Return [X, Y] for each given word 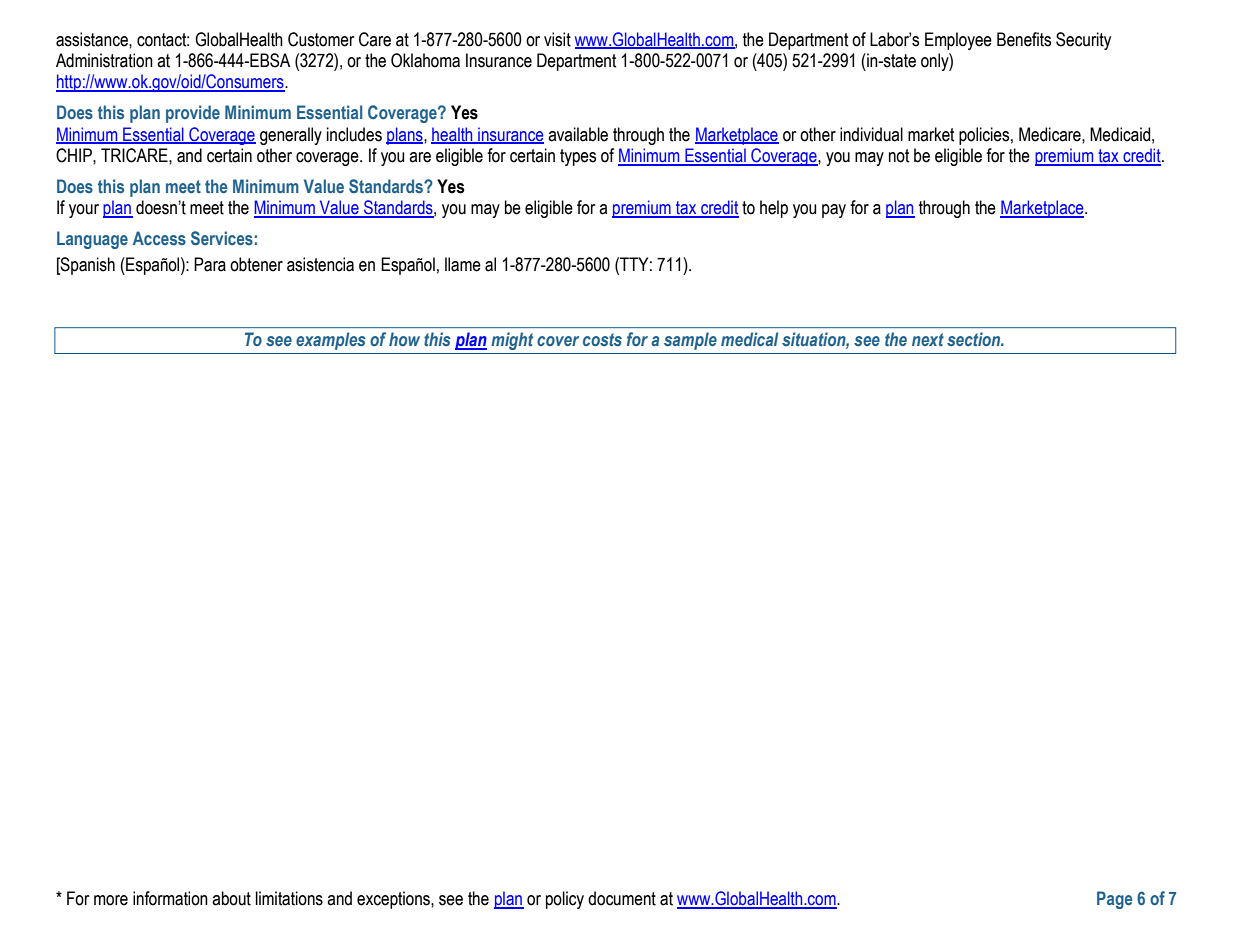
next [928, 339]
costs [602, 339]
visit [557, 39]
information [170, 898]
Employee [958, 41]
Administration [104, 60]
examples [330, 341]
